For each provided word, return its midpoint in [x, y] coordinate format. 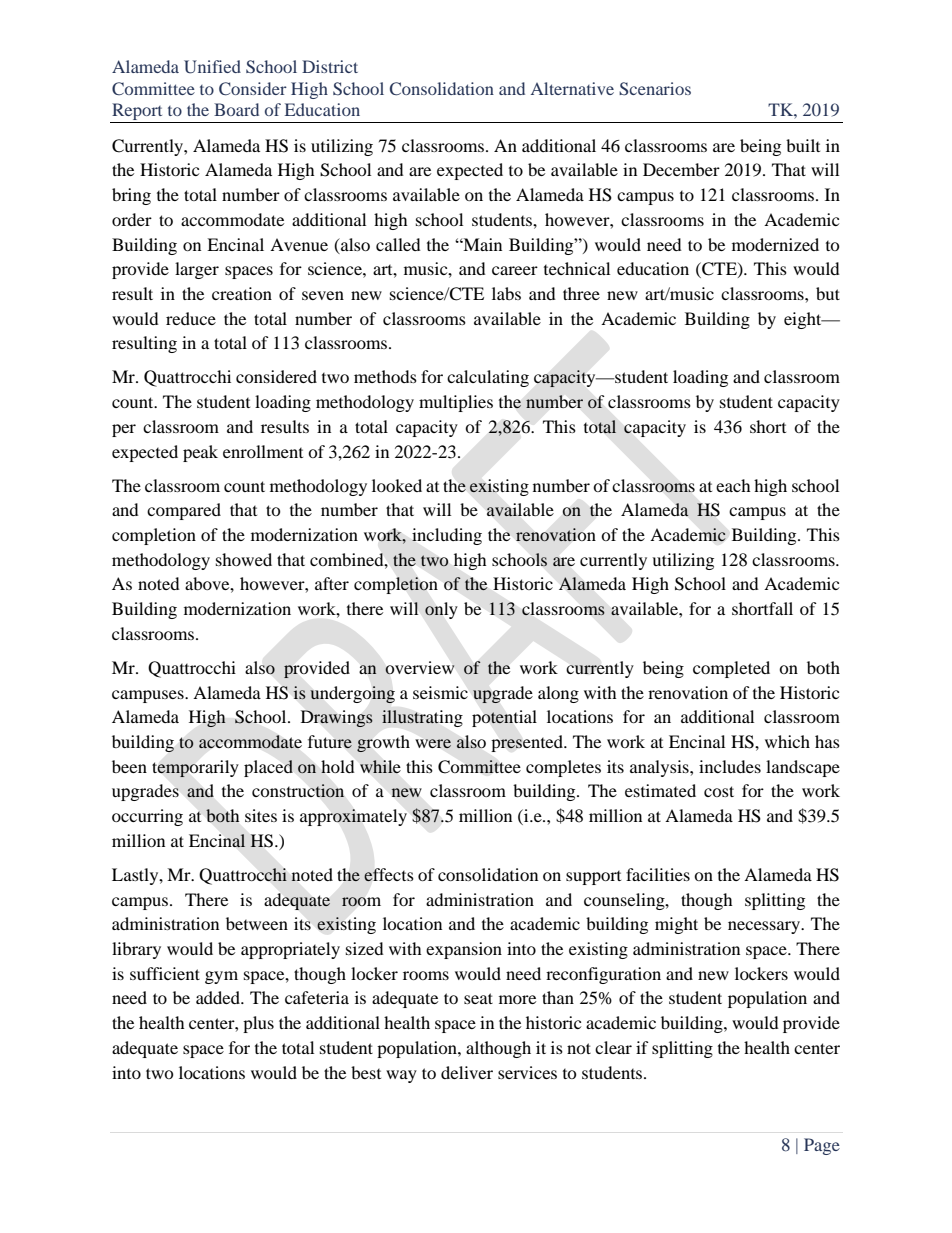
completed [731, 669]
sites [261, 815]
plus [258, 1024]
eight [804, 320]
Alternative [572, 88]
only [441, 610]
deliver [467, 1072]
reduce [191, 318]
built [803, 145]
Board [236, 109]
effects [389, 875]
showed [244, 559]
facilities [658, 874]
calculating [488, 378]
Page [822, 1146]
